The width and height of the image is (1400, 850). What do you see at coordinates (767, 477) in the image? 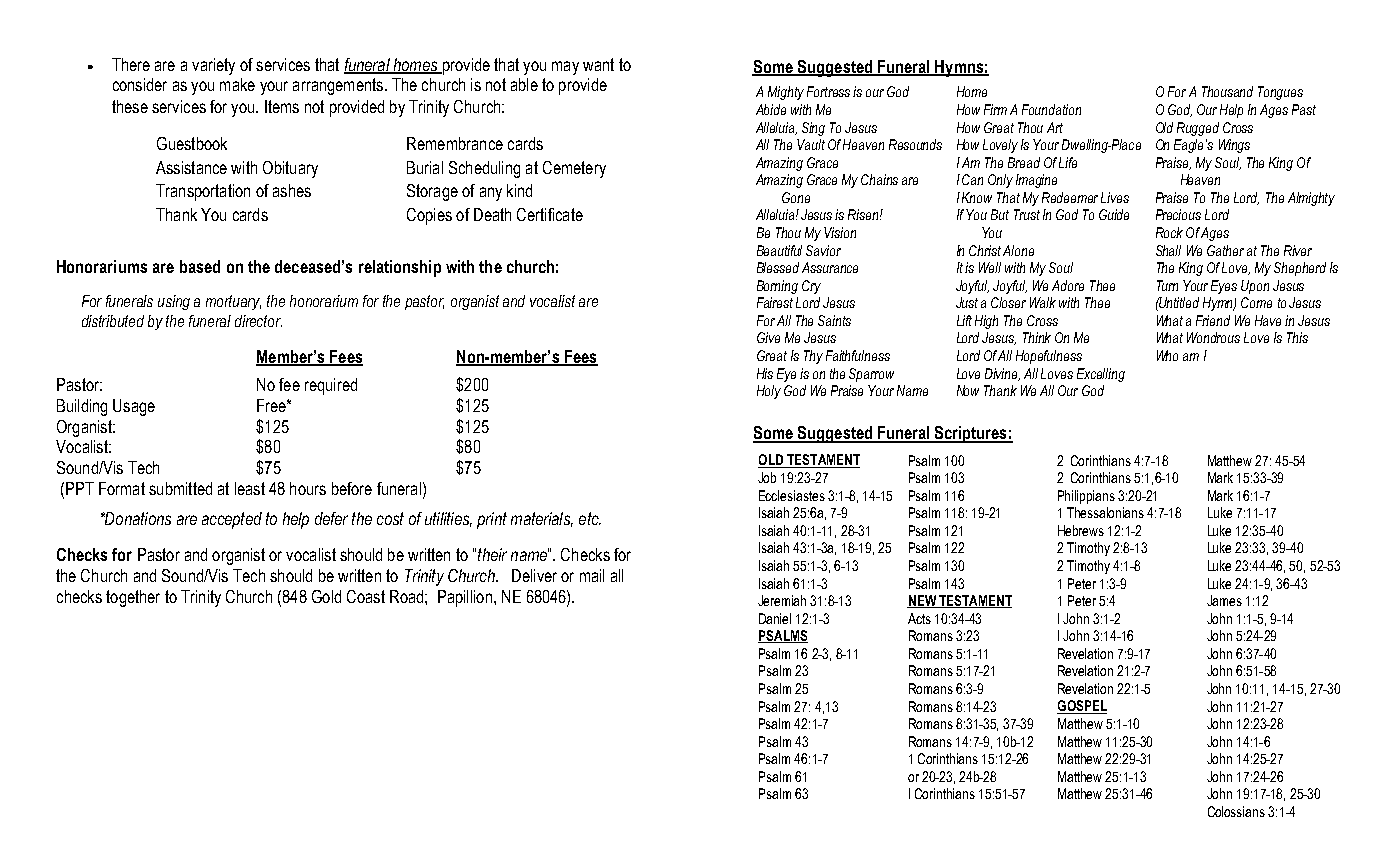
I see `Job` at bounding box center [767, 477].
